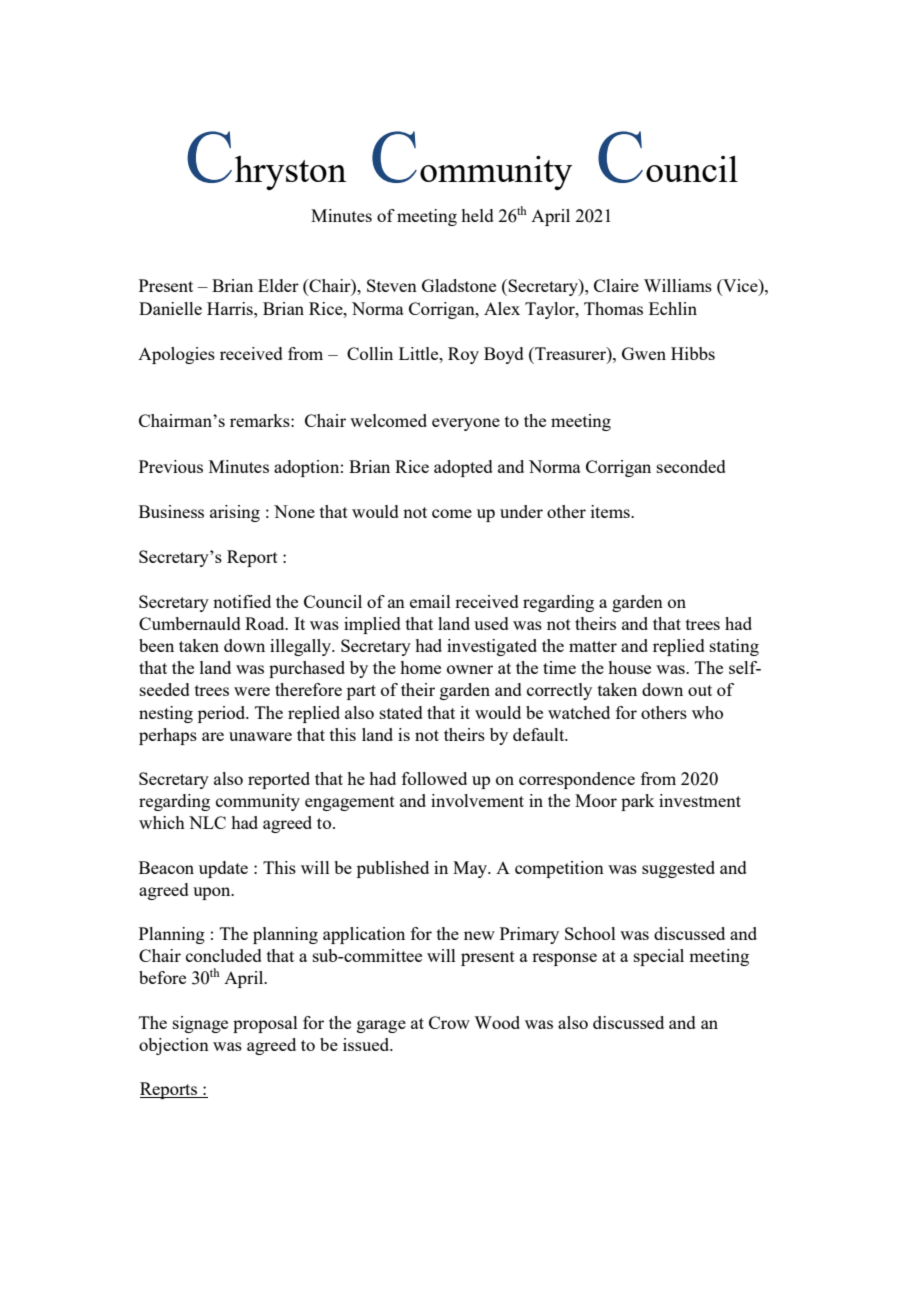 The width and height of the screenshot is (924, 1308). Describe the element at coordinates (200, 1024) in the screenshot. I see `signage` at that location.
